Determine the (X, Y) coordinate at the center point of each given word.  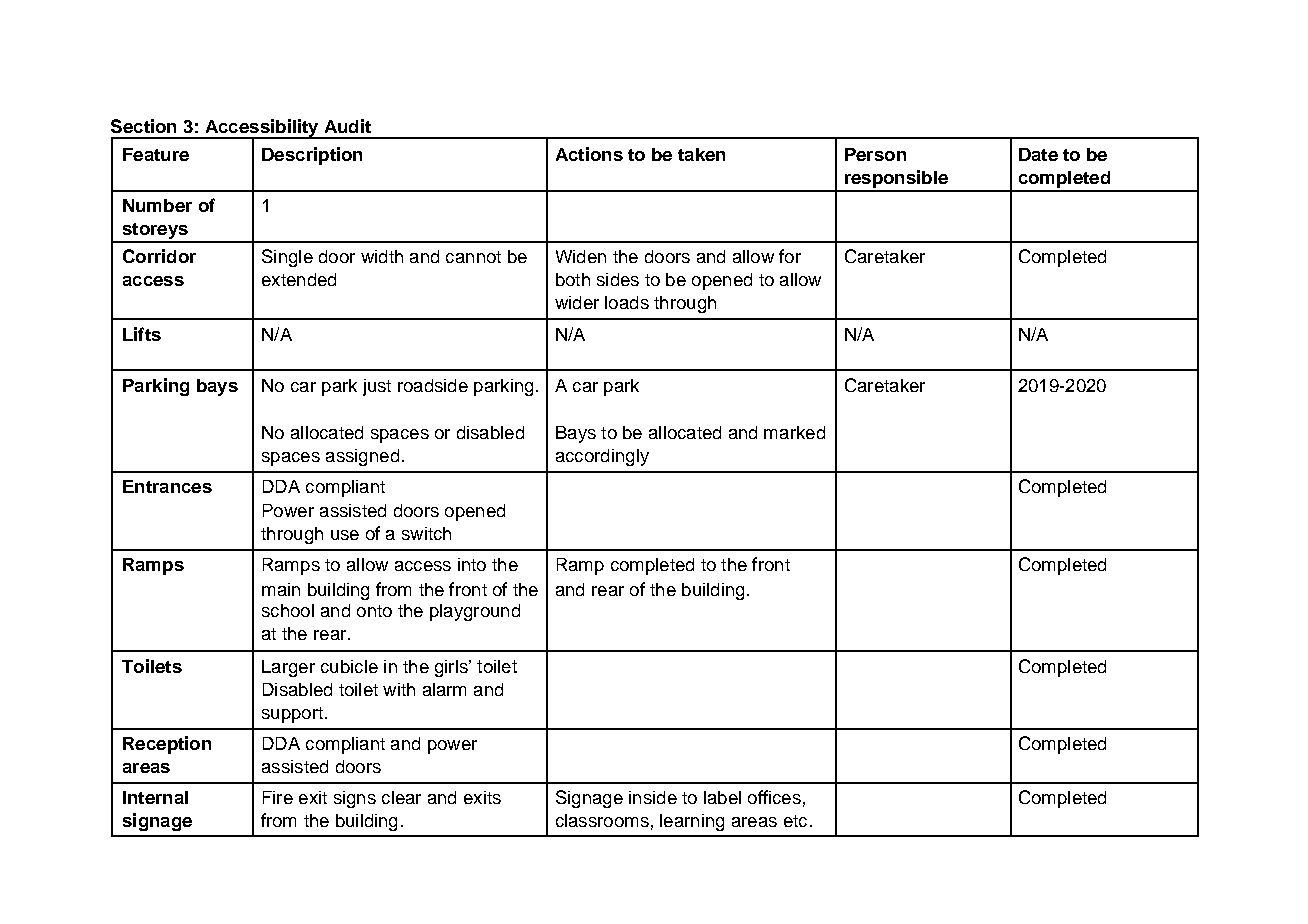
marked (794, 432)
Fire (278, 797)
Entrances (167, 486)
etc (795, 821)
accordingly (602, 457)
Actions (589, 154)
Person (875, 154)
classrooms (602, 820)
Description (312, 156)
